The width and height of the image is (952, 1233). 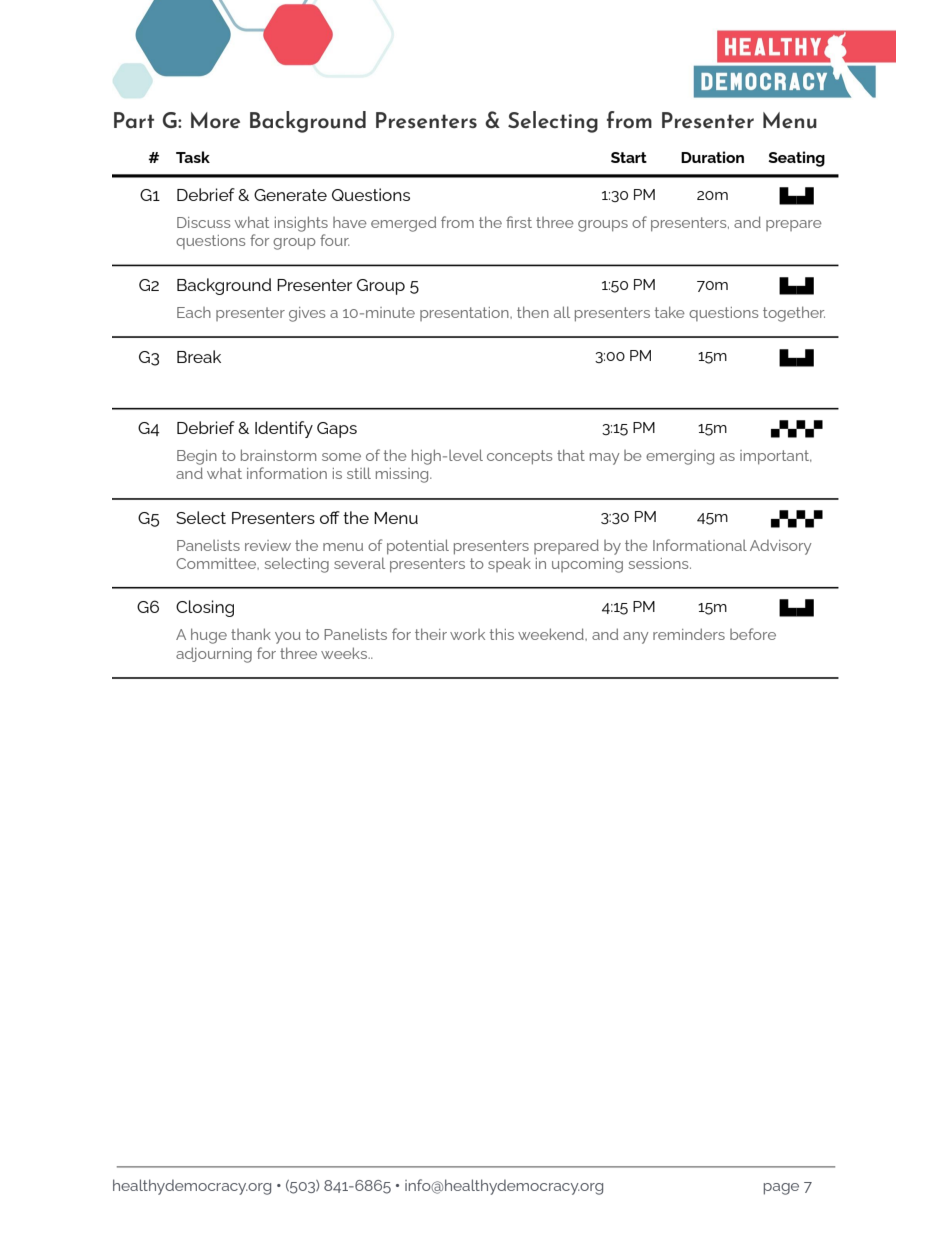 I want to click on page, so click(x=781, y=1189).
